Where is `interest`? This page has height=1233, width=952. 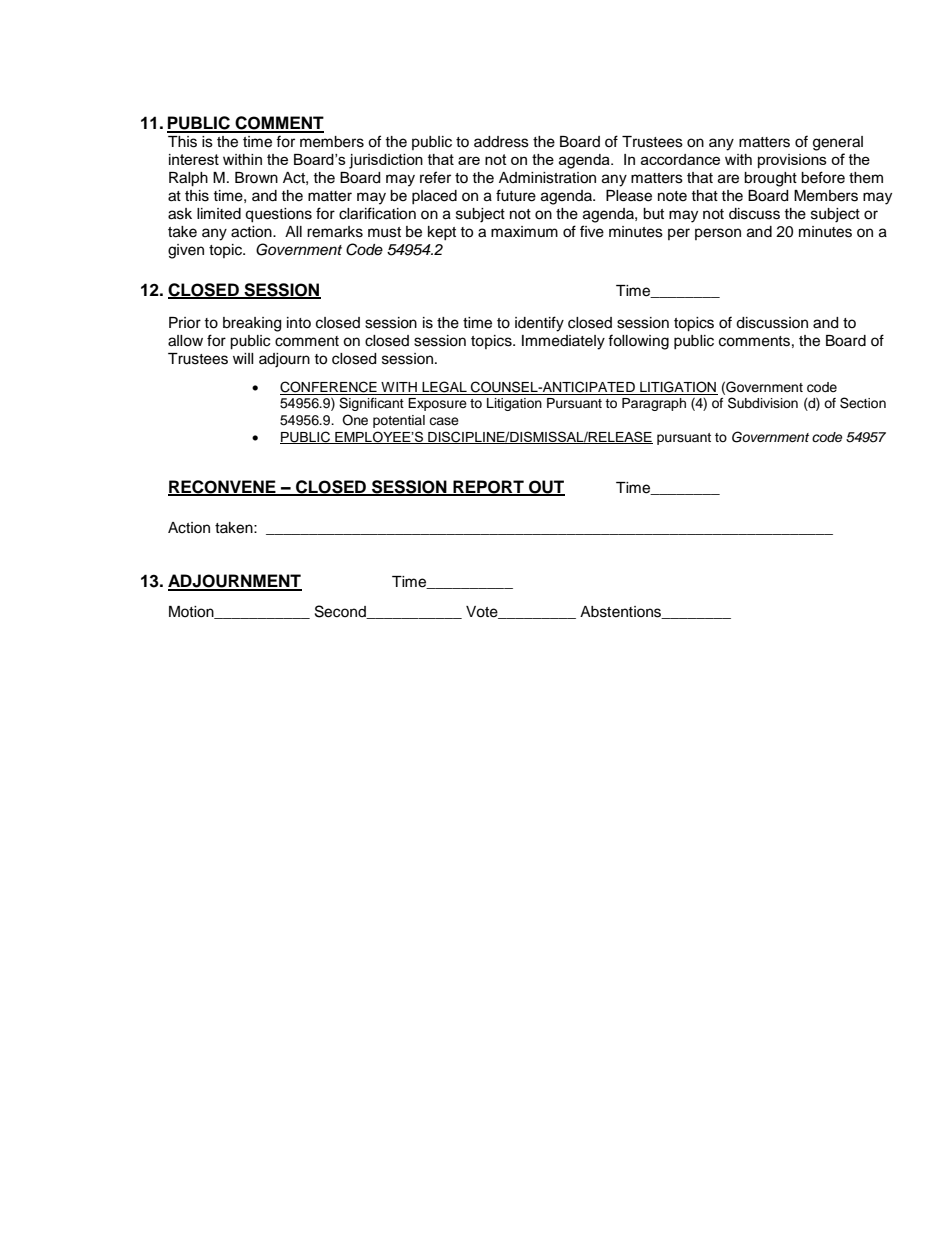
interest is located at coordinates (194, 159).
